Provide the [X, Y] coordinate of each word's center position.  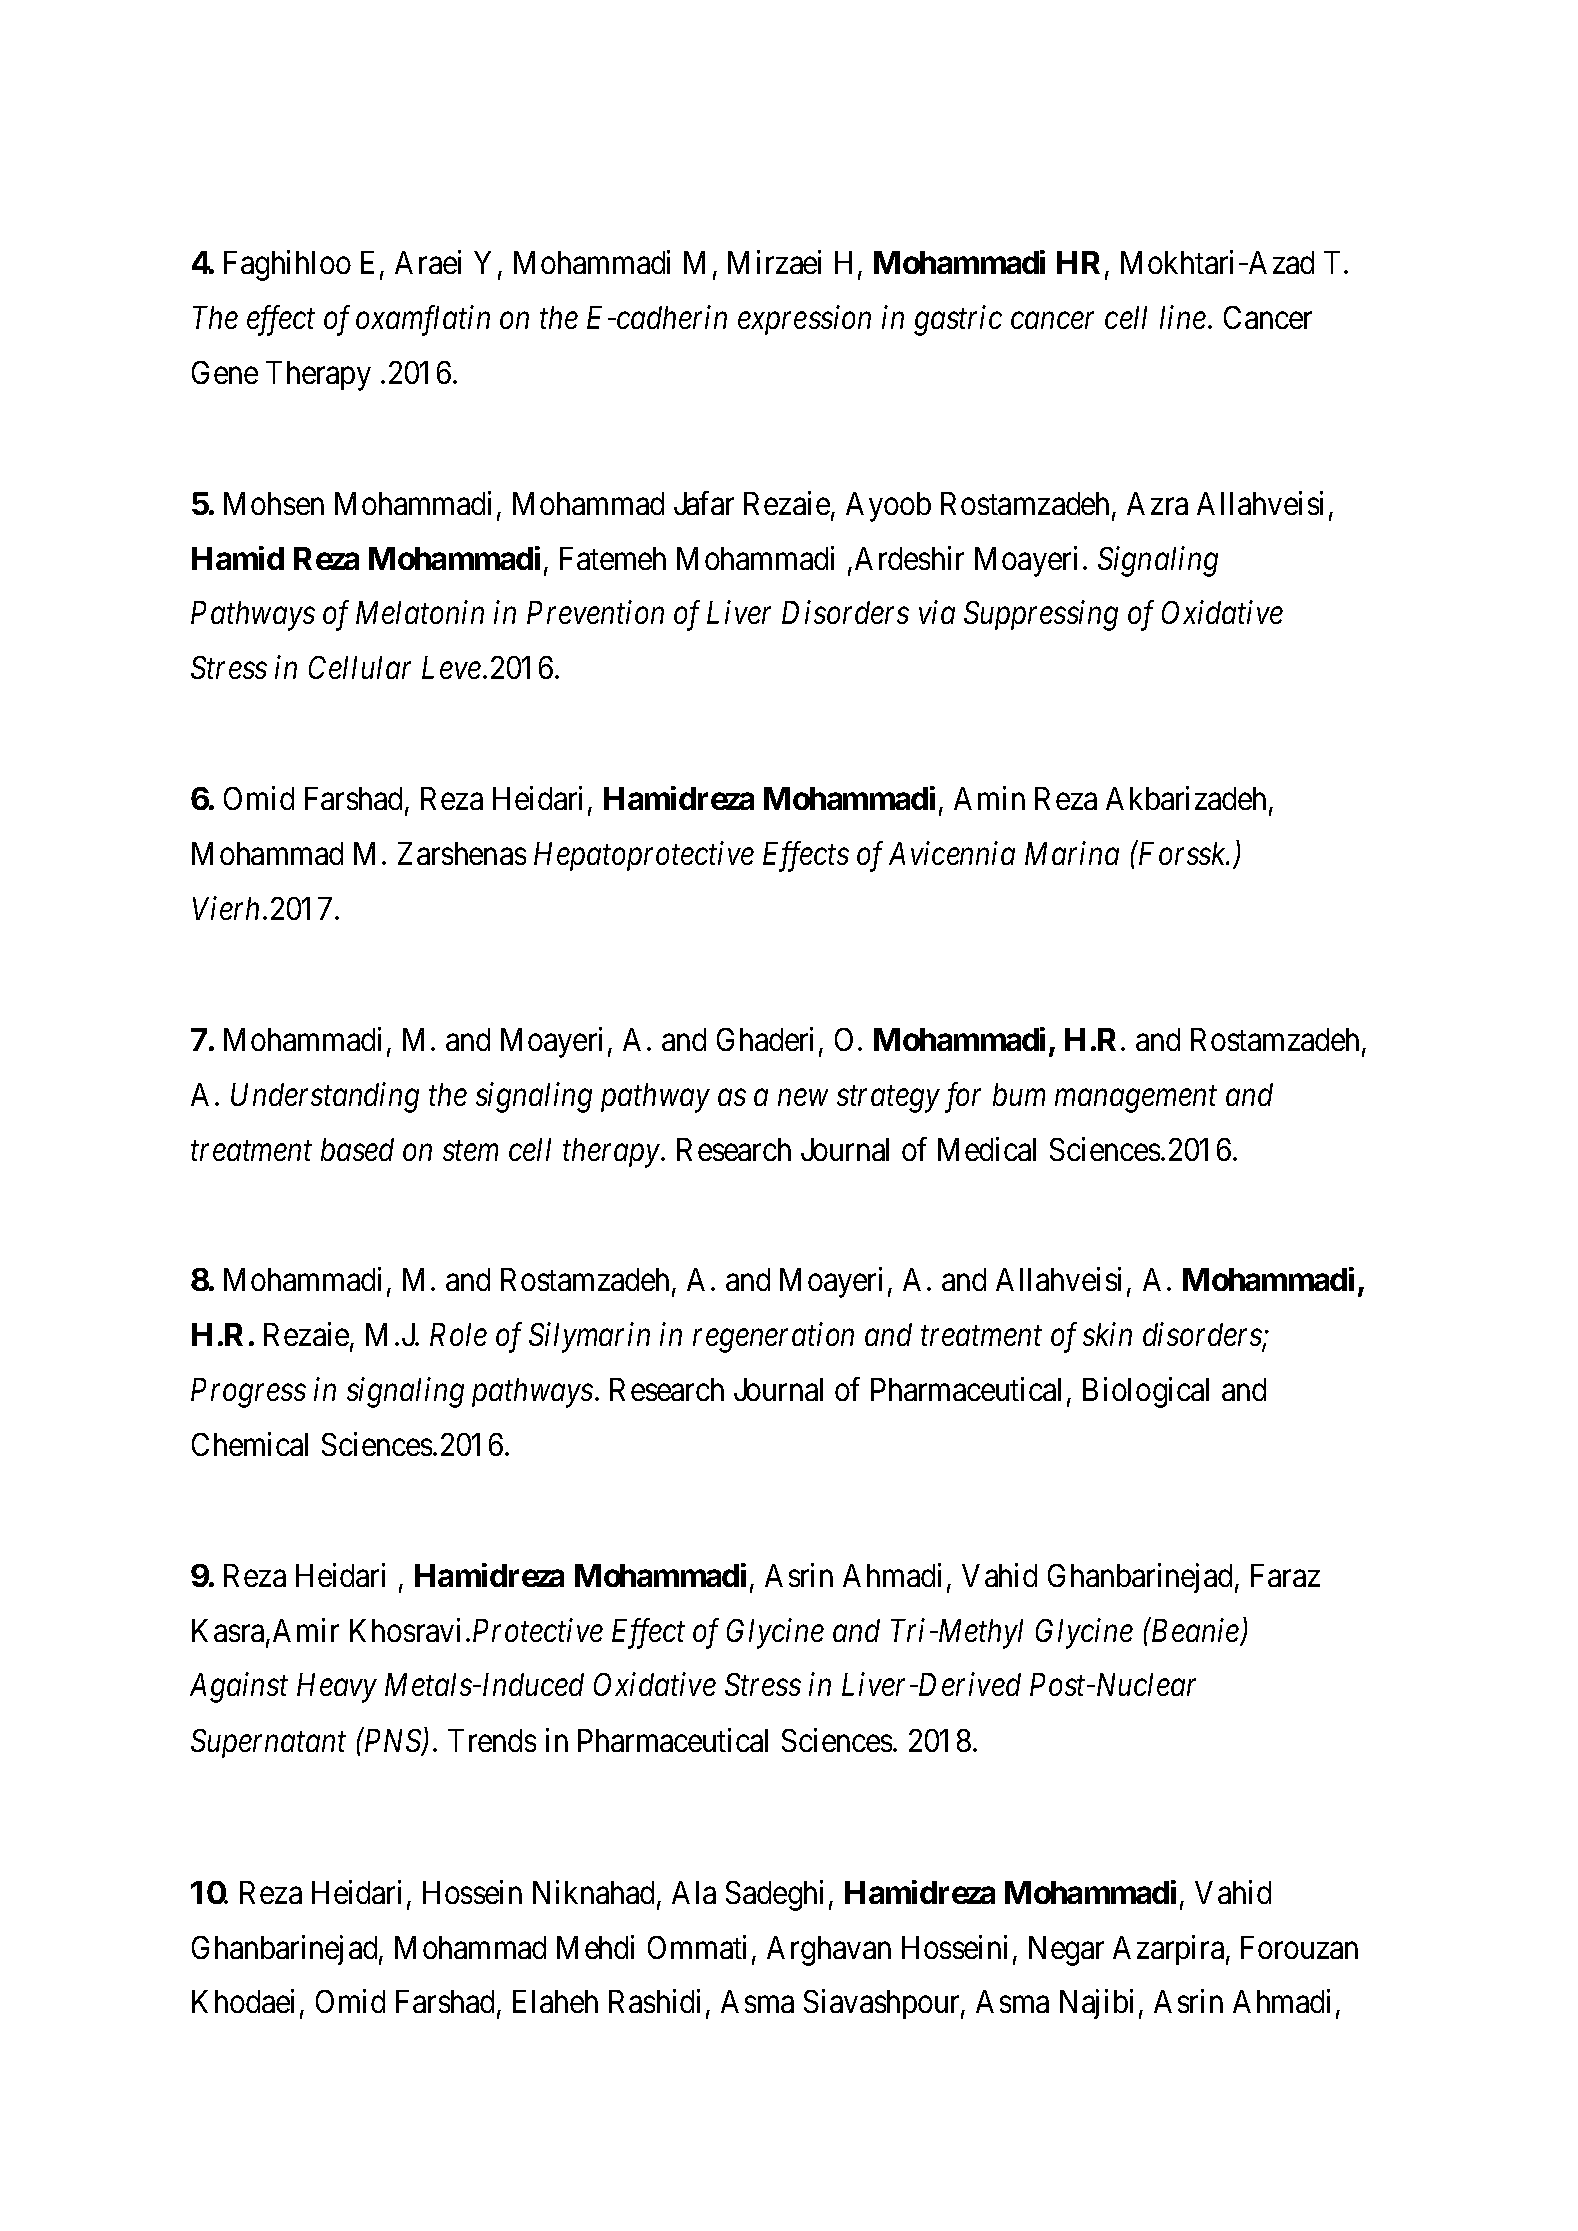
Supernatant [268, 1743]
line [1183, 317]
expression [804, 320]
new [803, 1098]
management [1136, 1099]
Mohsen [274, 503]
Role [458, 1334]
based [357, 1149]
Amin [989, 798]
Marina [1072, 853]
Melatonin [420, 612]
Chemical [250, 1444]
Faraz [1285, 1575]
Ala [694, 1892]
